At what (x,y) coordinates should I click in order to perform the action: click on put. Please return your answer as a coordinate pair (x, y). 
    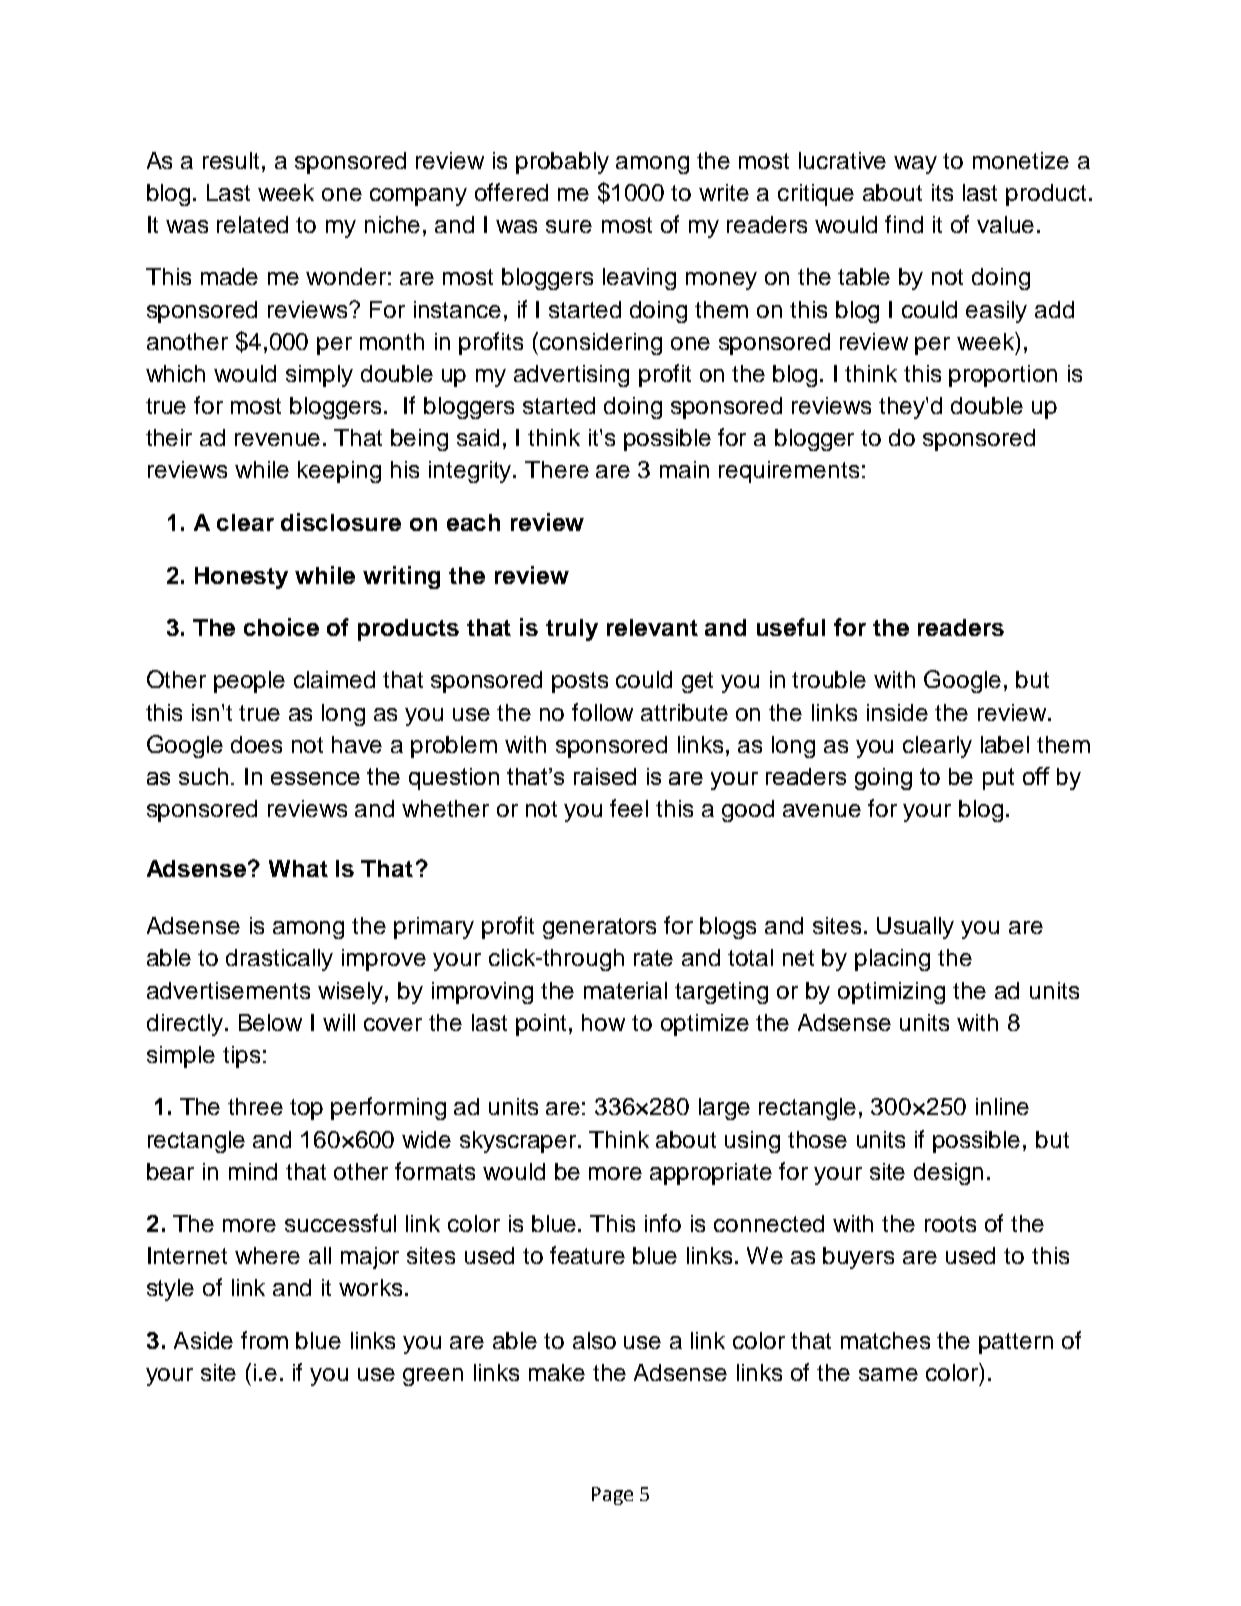
    Looking at the image, I should click on (998, 779).
